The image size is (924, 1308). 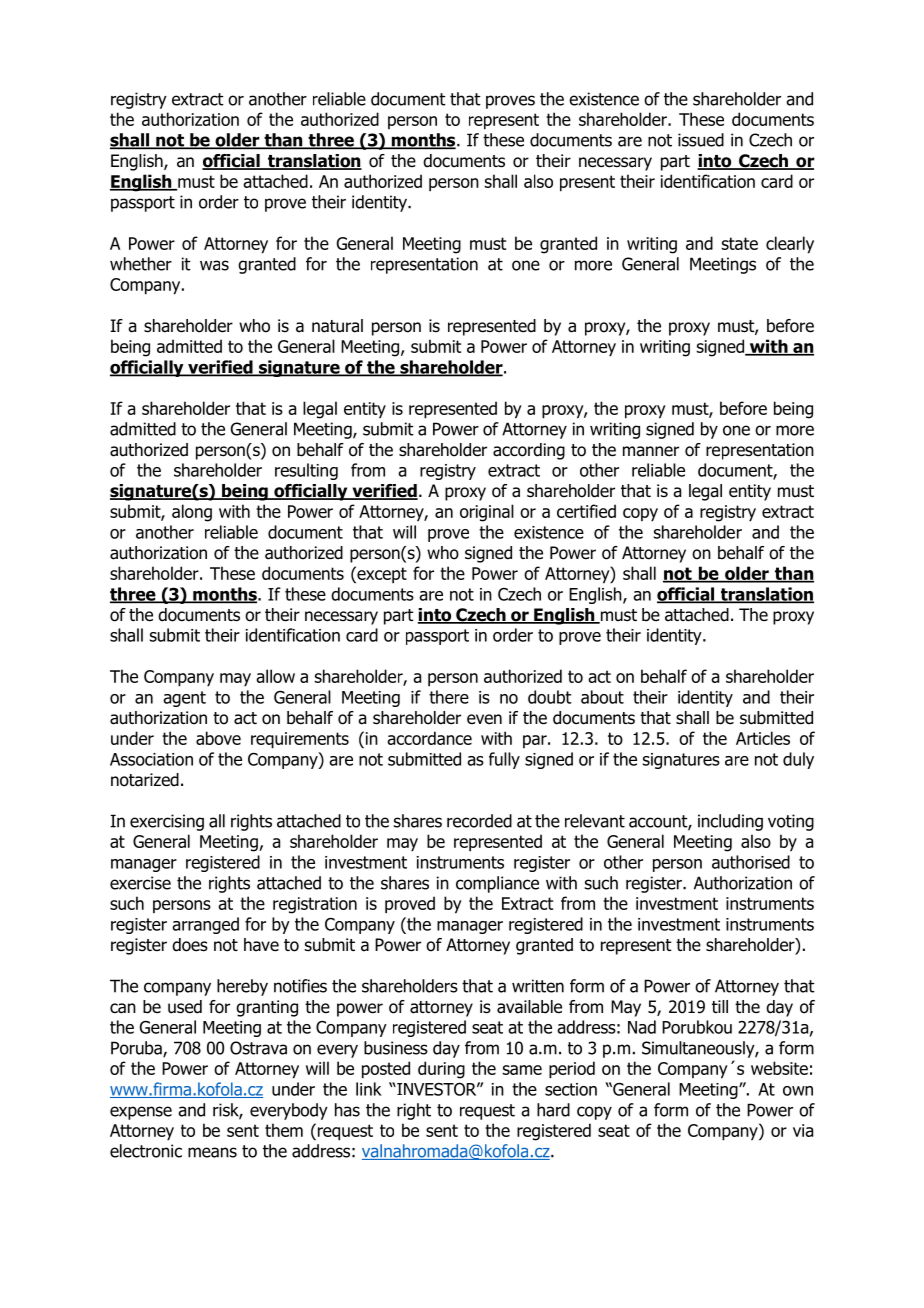 I want to click on was, so click(x=214, y=265).
